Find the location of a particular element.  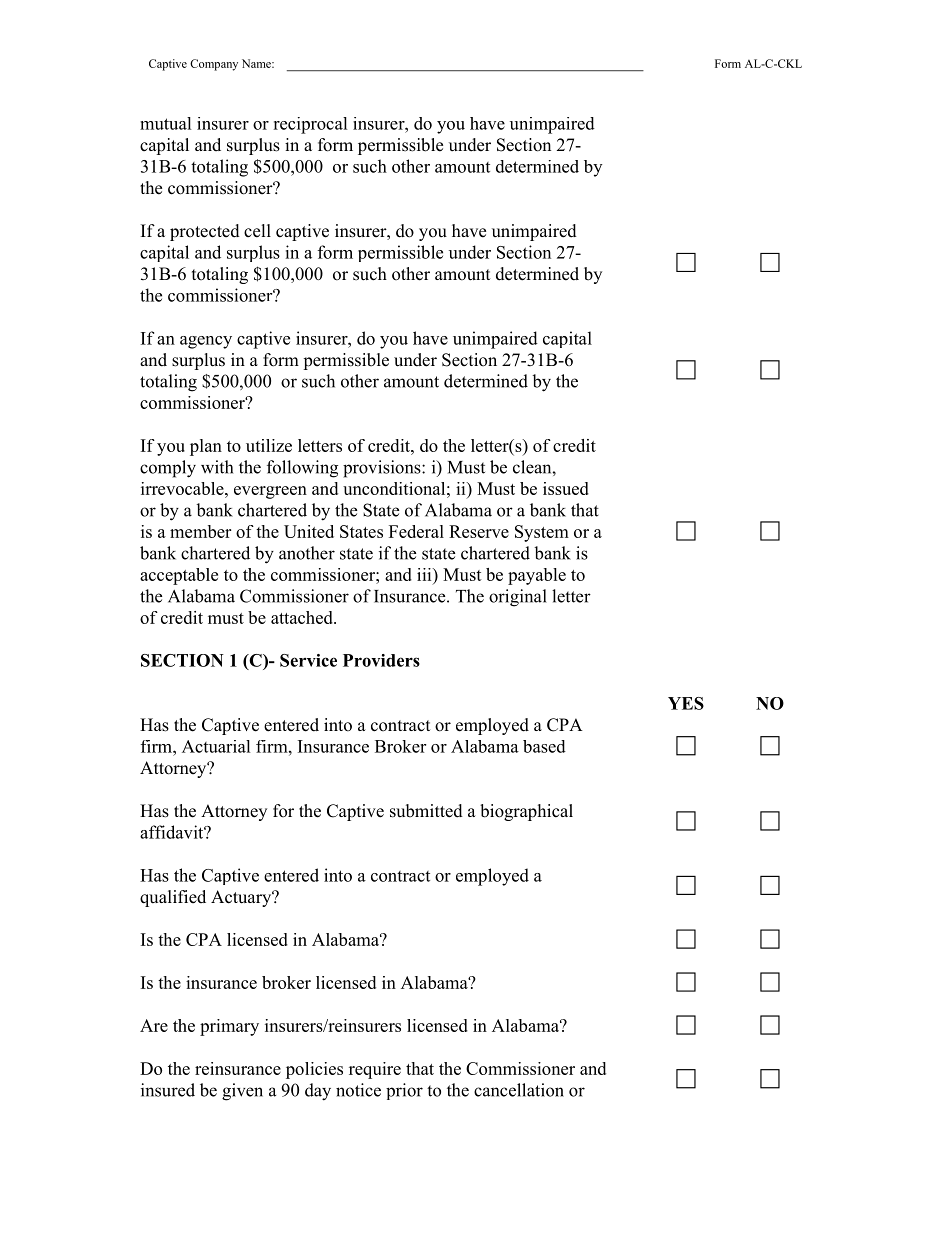

reciprocal is located at coordinates (310, 125).
